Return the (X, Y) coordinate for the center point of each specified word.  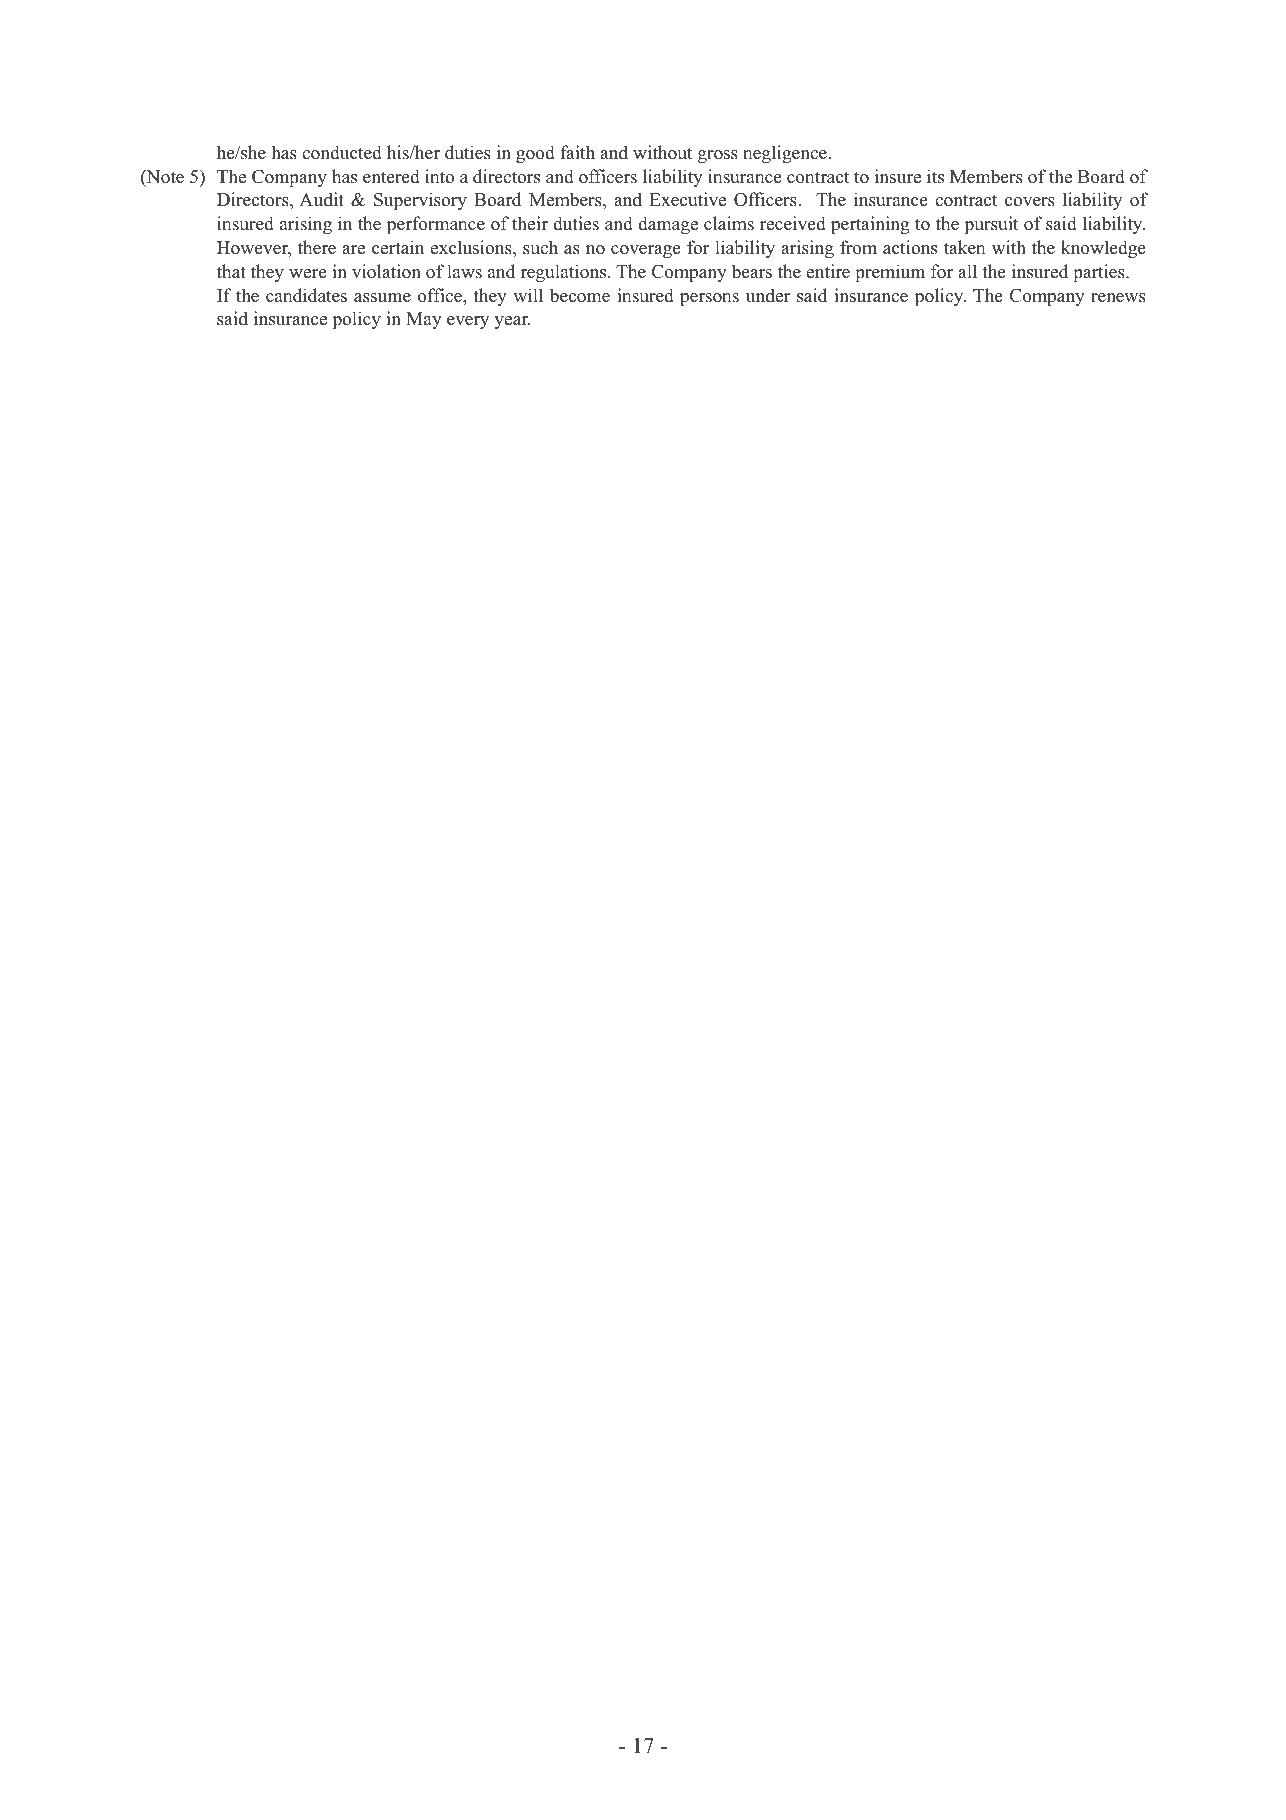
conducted (342, 152)
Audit (321, 199)
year (512, 322)
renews (1118, 298)
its (935, 176)
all (967, 271)
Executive (687, 199)
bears (751, 271)
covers (1030, 202)
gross (718, 156)
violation (386, 271)
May (424, 320)
